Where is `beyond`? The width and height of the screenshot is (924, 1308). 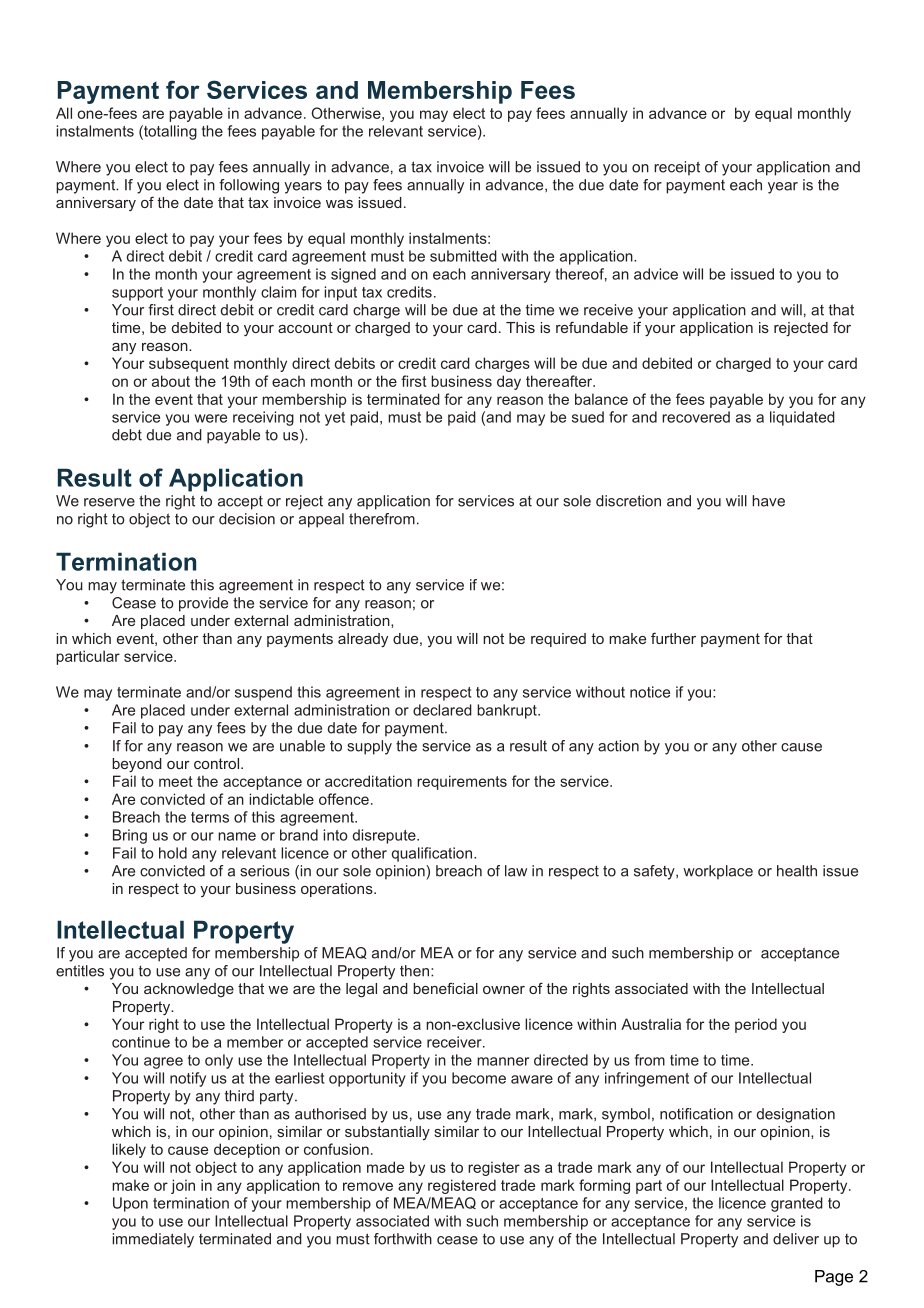
beyond is located at coordinates (137, 765).
